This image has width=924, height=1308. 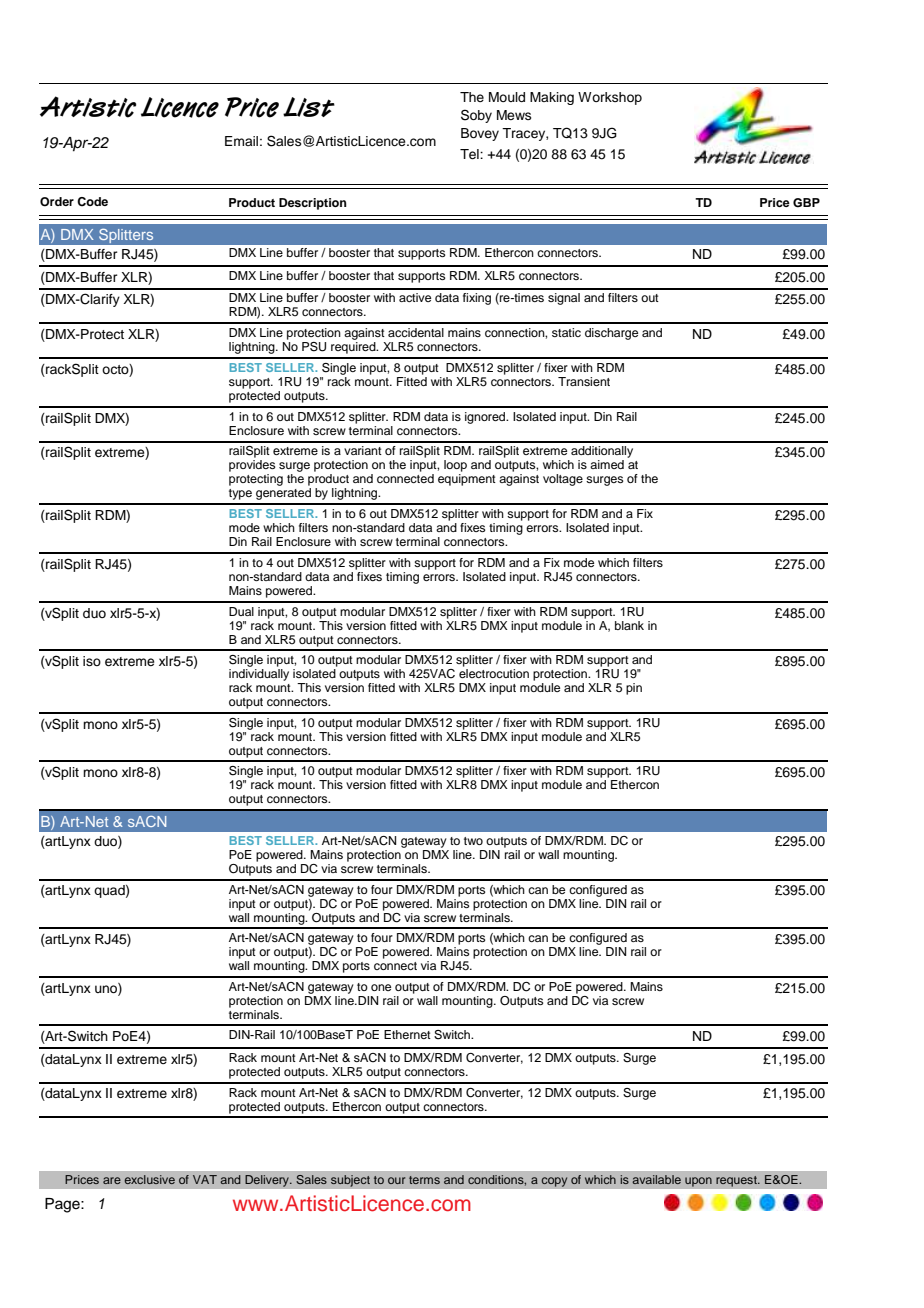 I want to click on two, so click(x=473, y=841).
